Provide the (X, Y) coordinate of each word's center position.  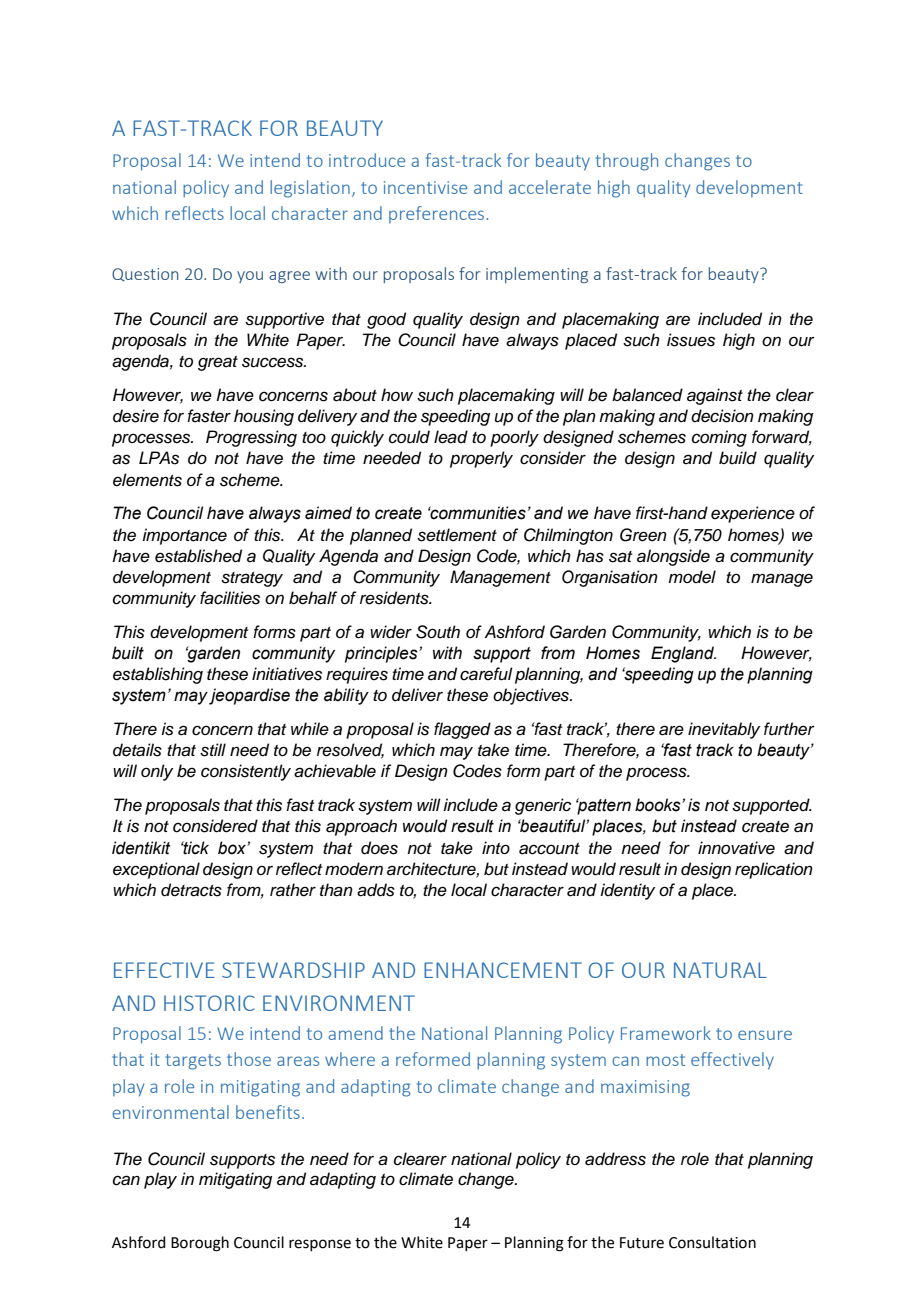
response (320, 1245)
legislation (310, 189)
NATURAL (720, 970)
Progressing (251, 438)
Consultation (712, 1242)
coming (719, 438)
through (627, 162)
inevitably (724, 730)
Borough (200, 1244)
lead (451, 437)
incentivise (425, 187)
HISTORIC (209, 1003)
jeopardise (249, 696)
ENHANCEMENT (503, 970)
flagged (462, 730)
